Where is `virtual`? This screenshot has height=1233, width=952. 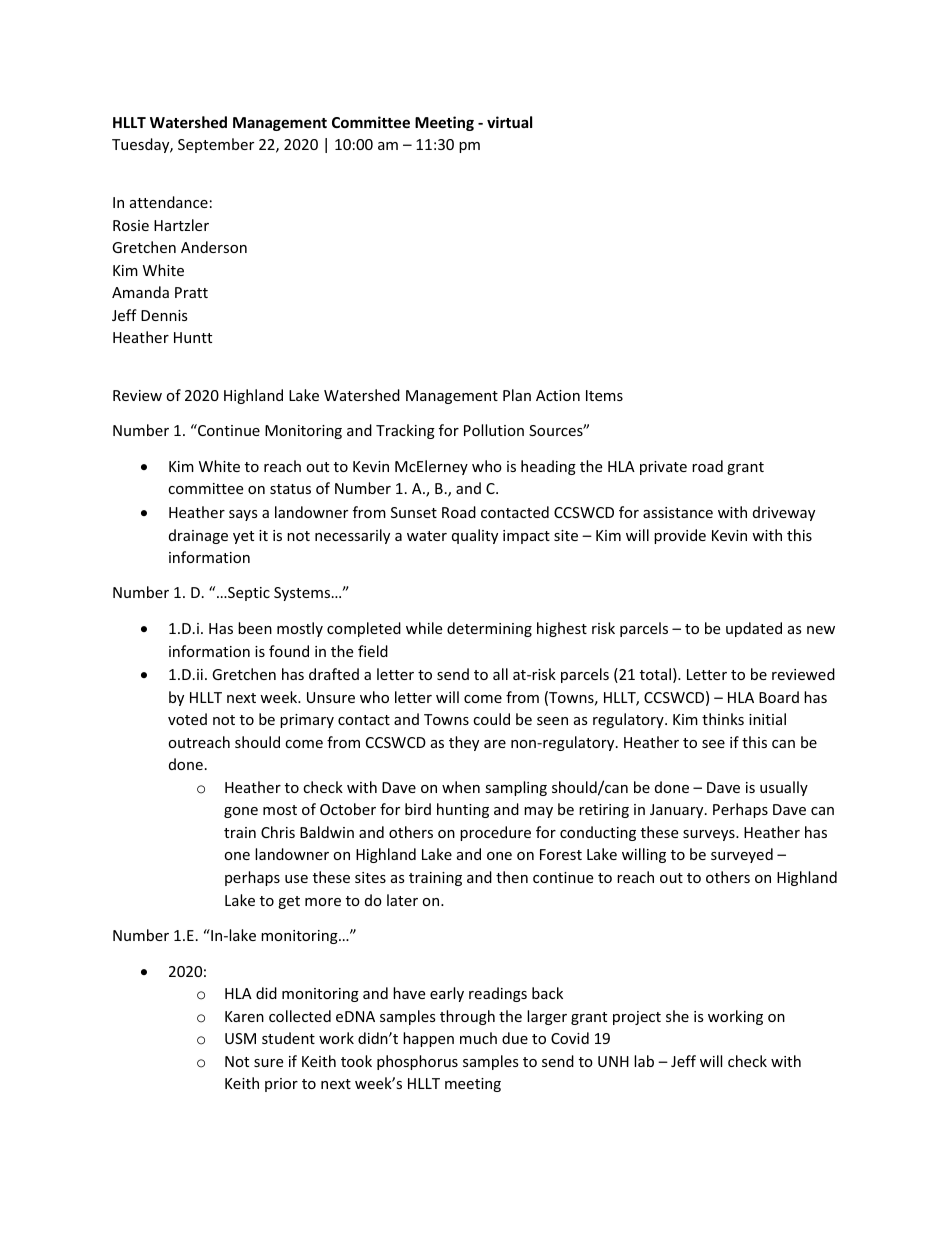 virtual is located at coordinates (509, 122).
